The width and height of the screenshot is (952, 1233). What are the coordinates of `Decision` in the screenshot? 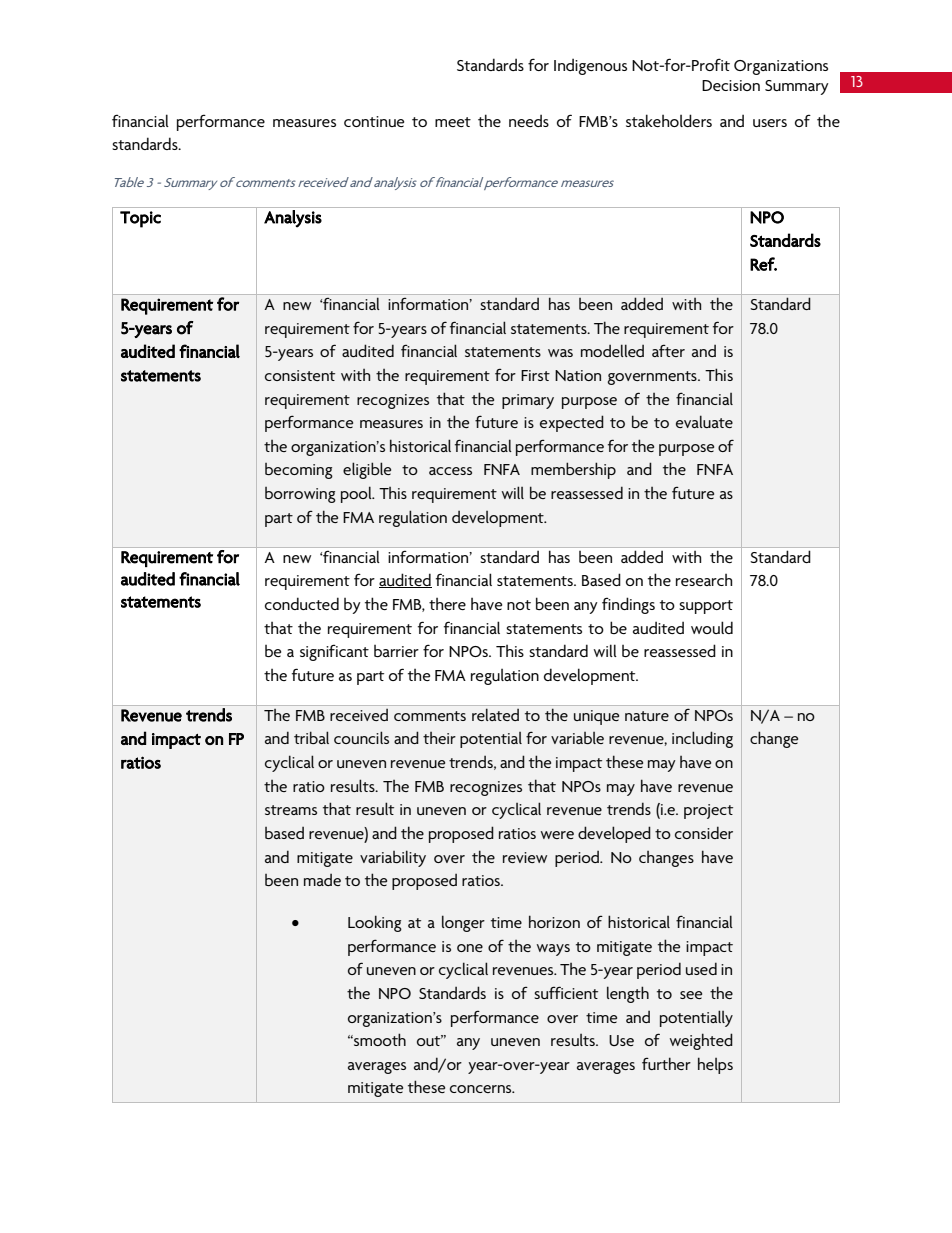 It's located at (731, 85).
